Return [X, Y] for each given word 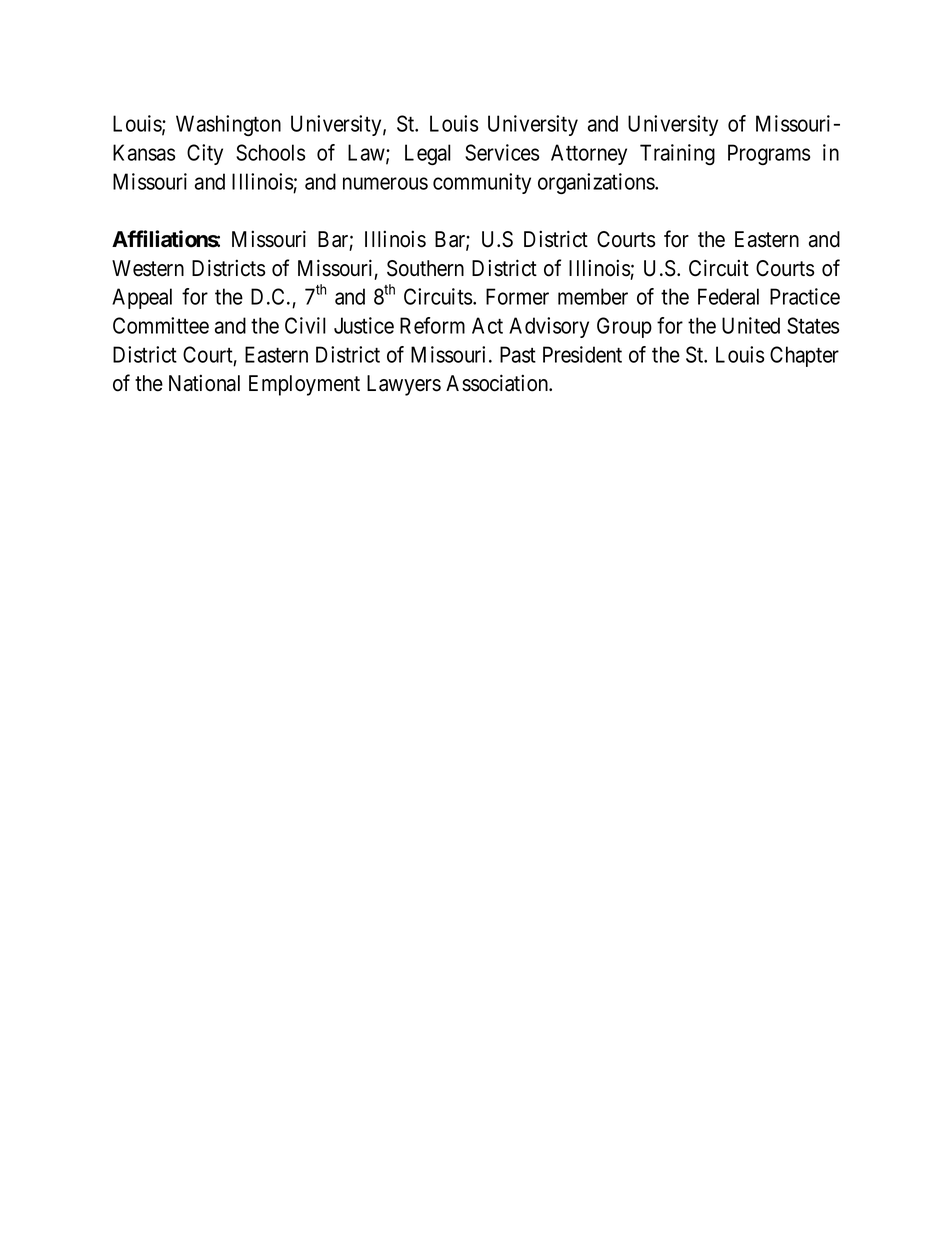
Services [502, 152]
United [751, 325]
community [482, 183]
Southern [425, 268]
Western [148, 268]
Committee [161, 325]
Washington [228, 125]
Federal [728, 296]
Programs [769, 154]
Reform [432, 325]
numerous [385, 183]
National [204, 383]
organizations [597, 183]
